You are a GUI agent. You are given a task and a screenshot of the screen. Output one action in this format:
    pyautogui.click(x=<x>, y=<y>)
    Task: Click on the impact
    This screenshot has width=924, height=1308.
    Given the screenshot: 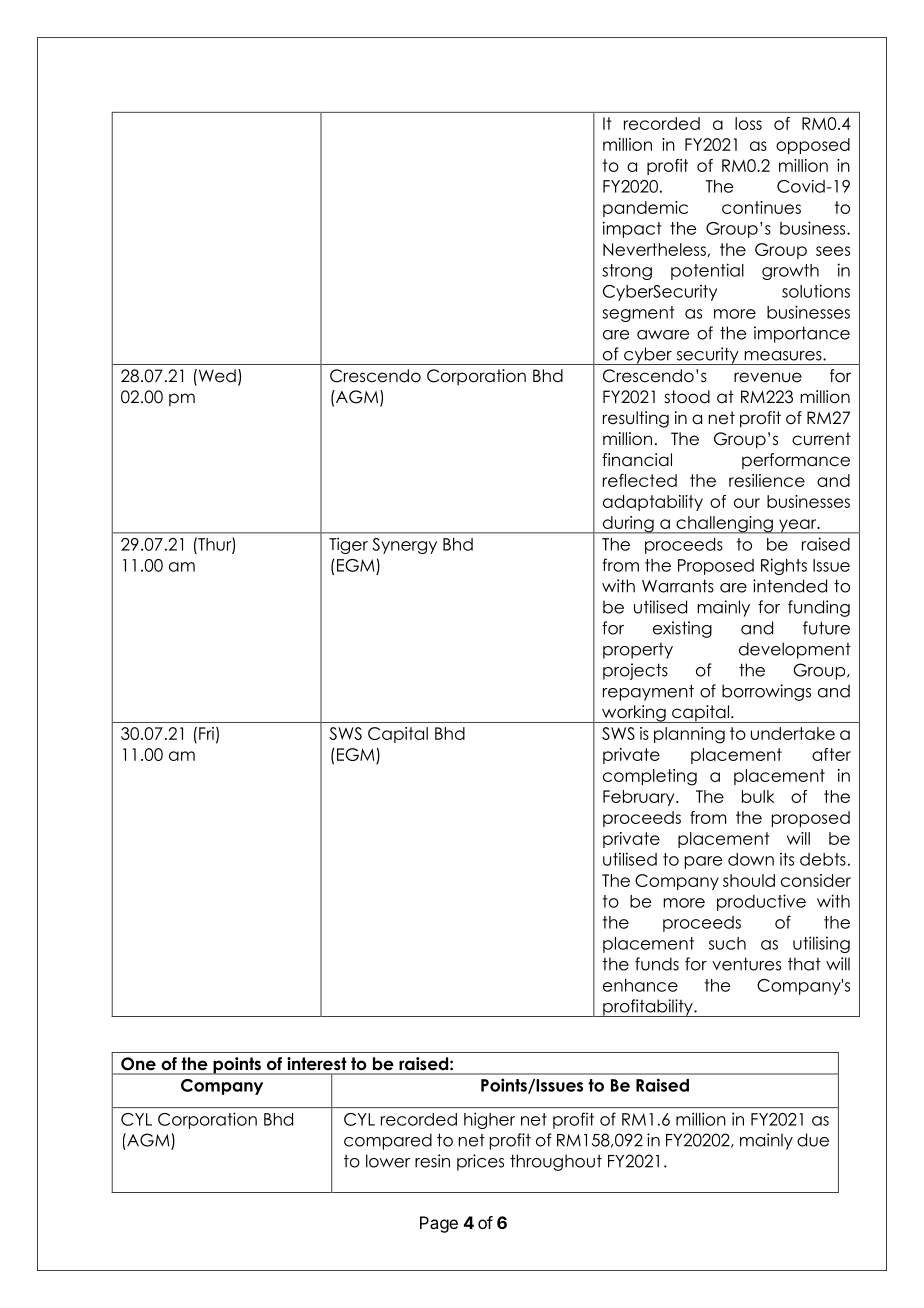 What is the action you would take?
    pyautogui.click(x=632, y=229)
